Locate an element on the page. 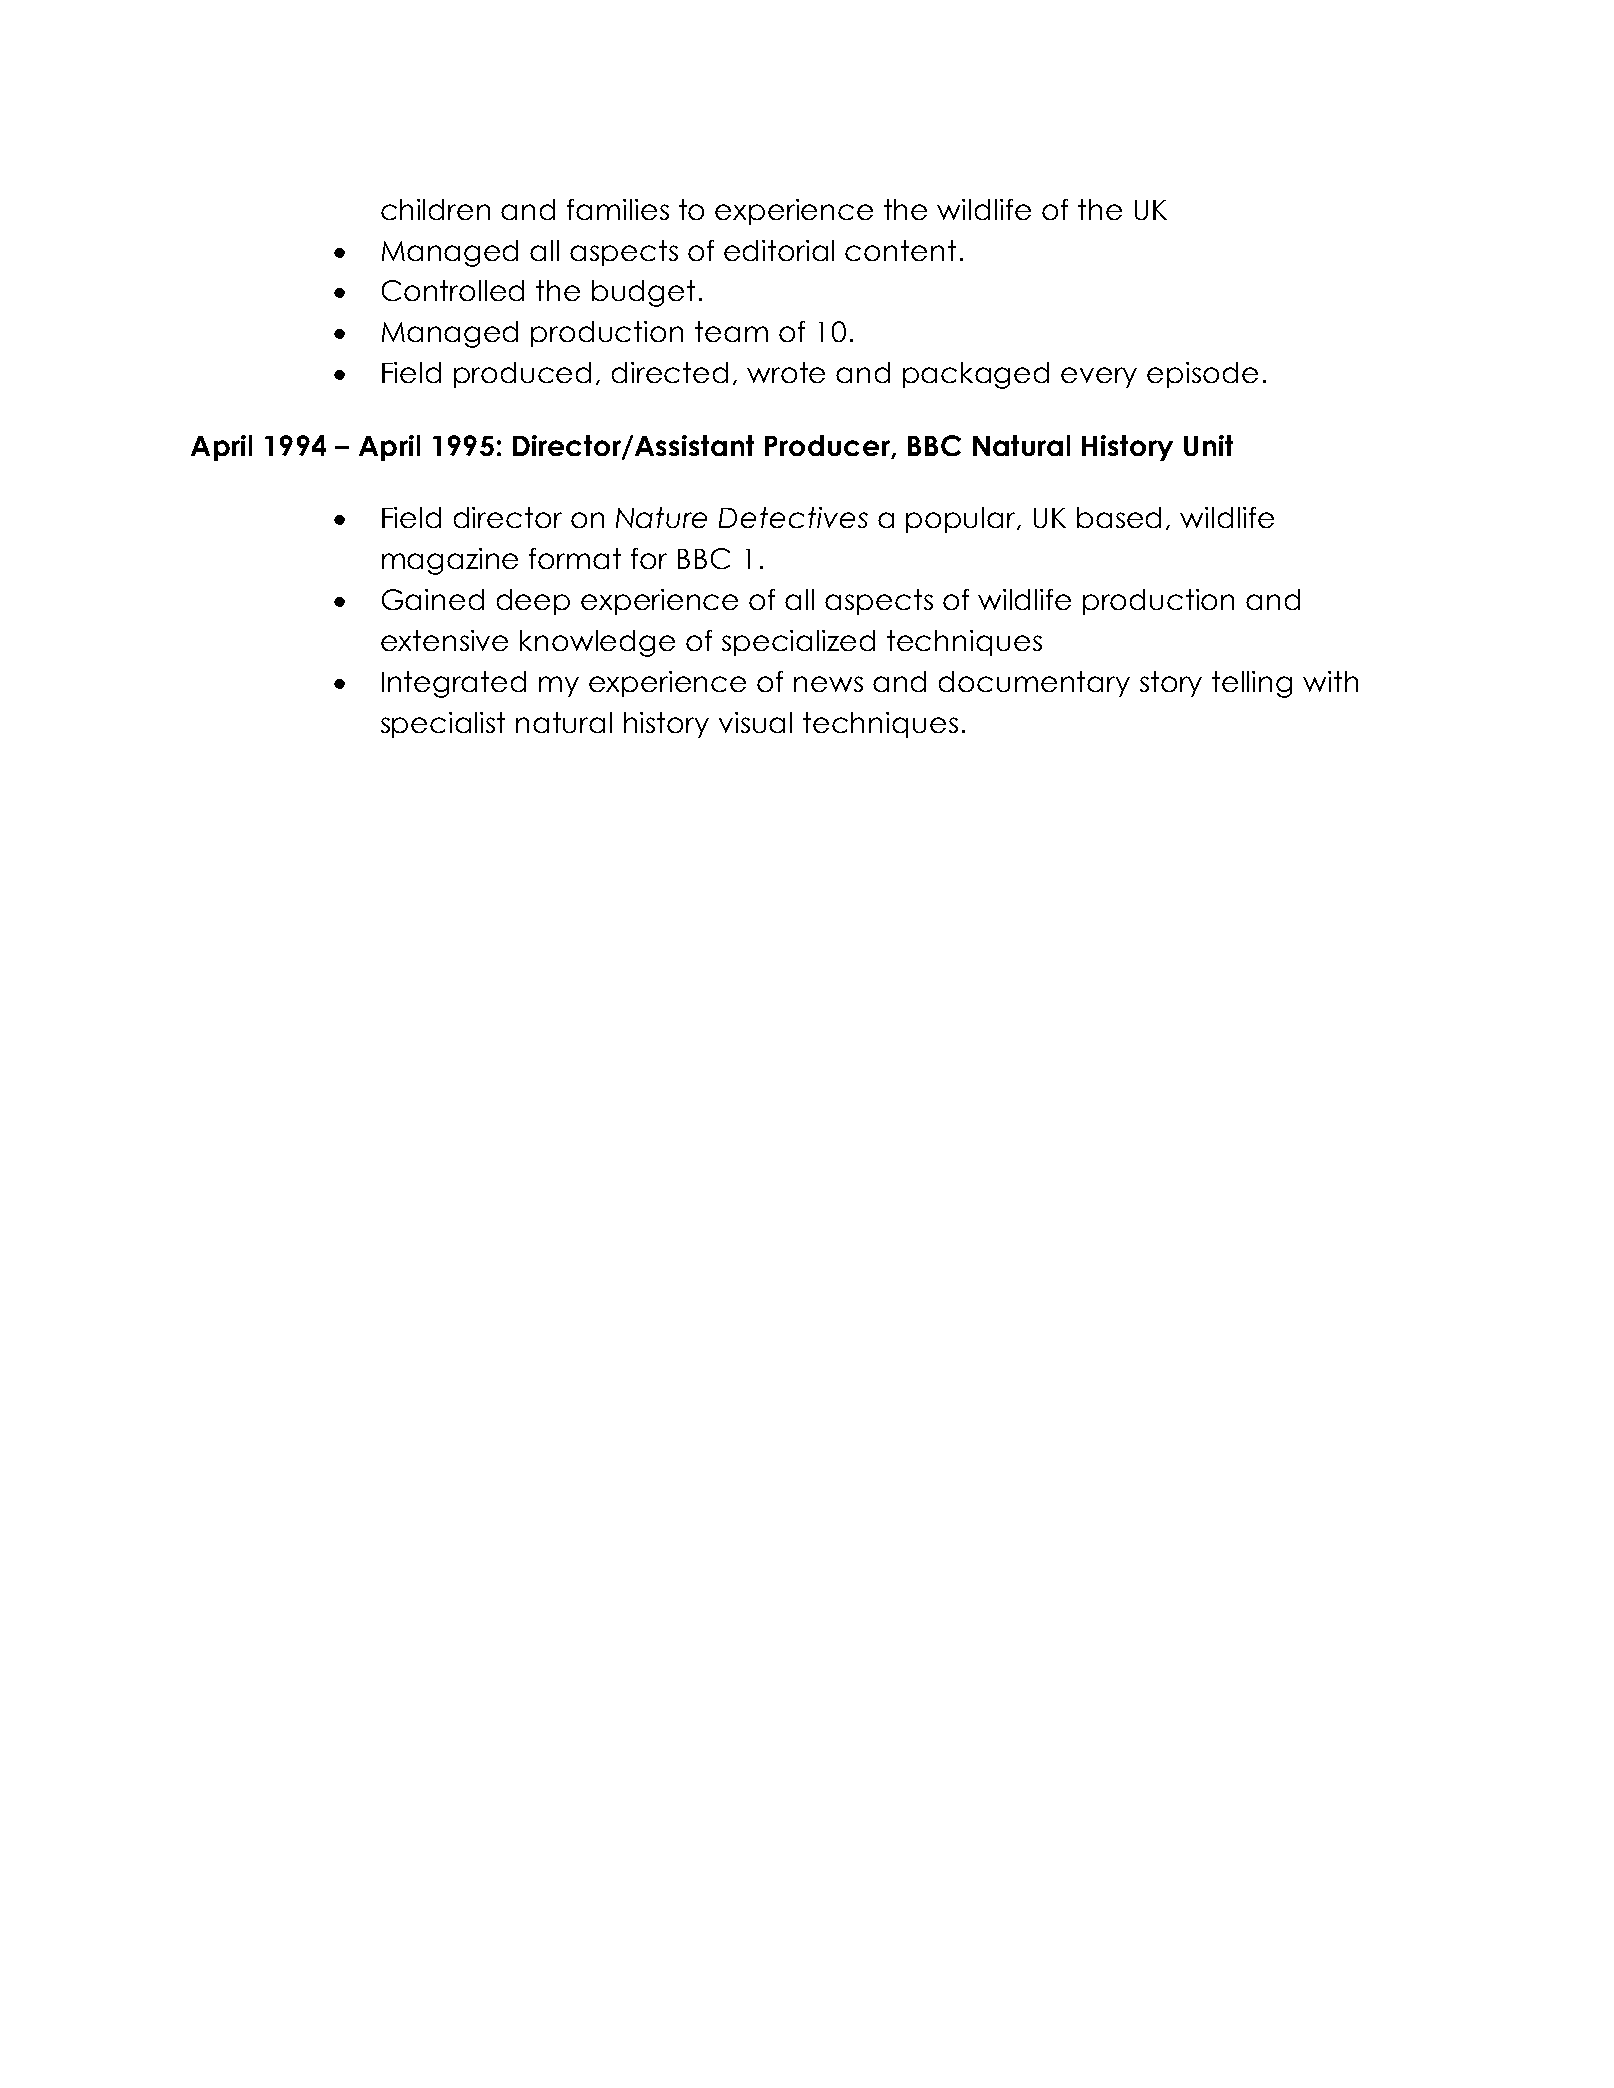  based is located at coordinates (1119, 517).
